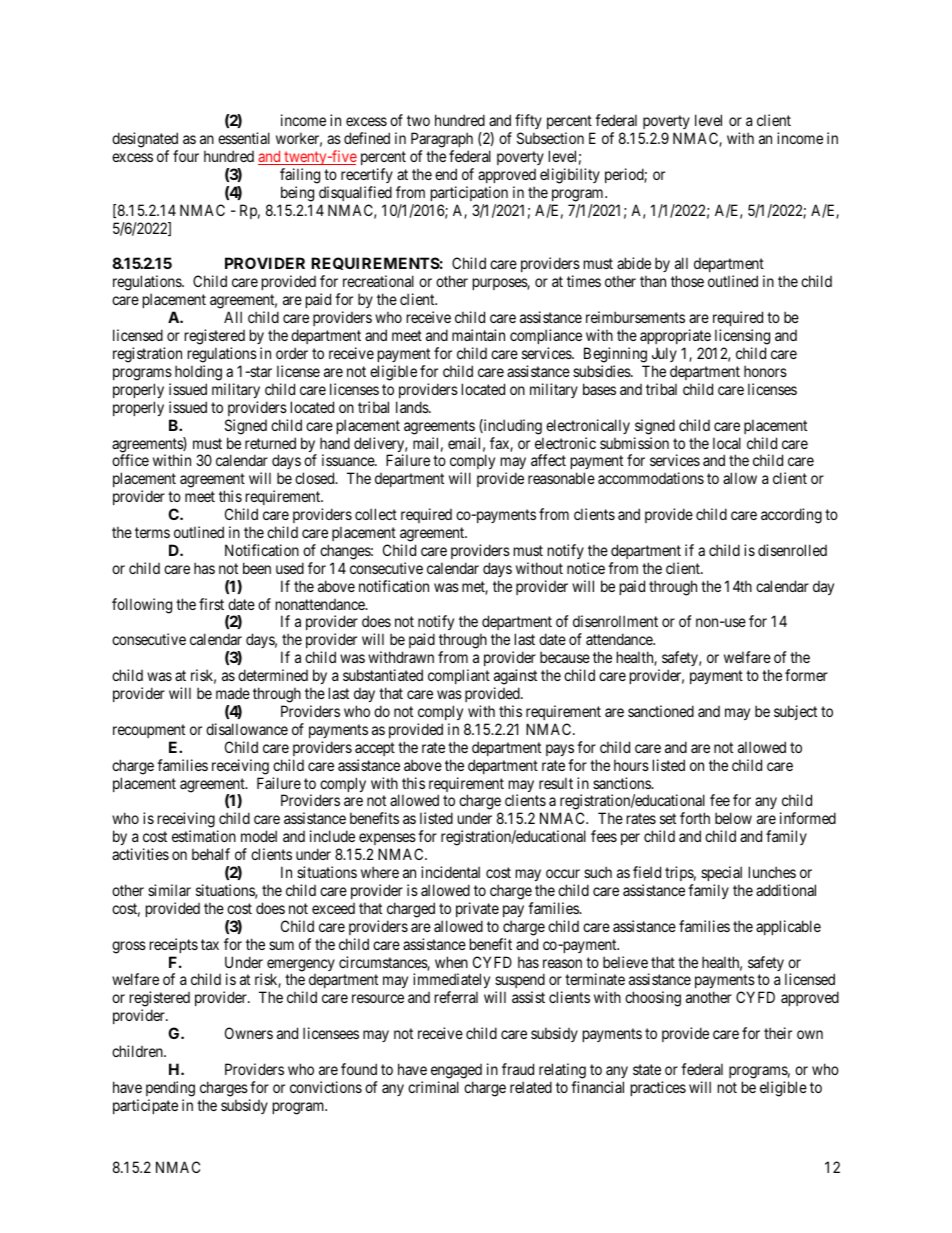  I want to click on eligibility, so click(570, 176).
